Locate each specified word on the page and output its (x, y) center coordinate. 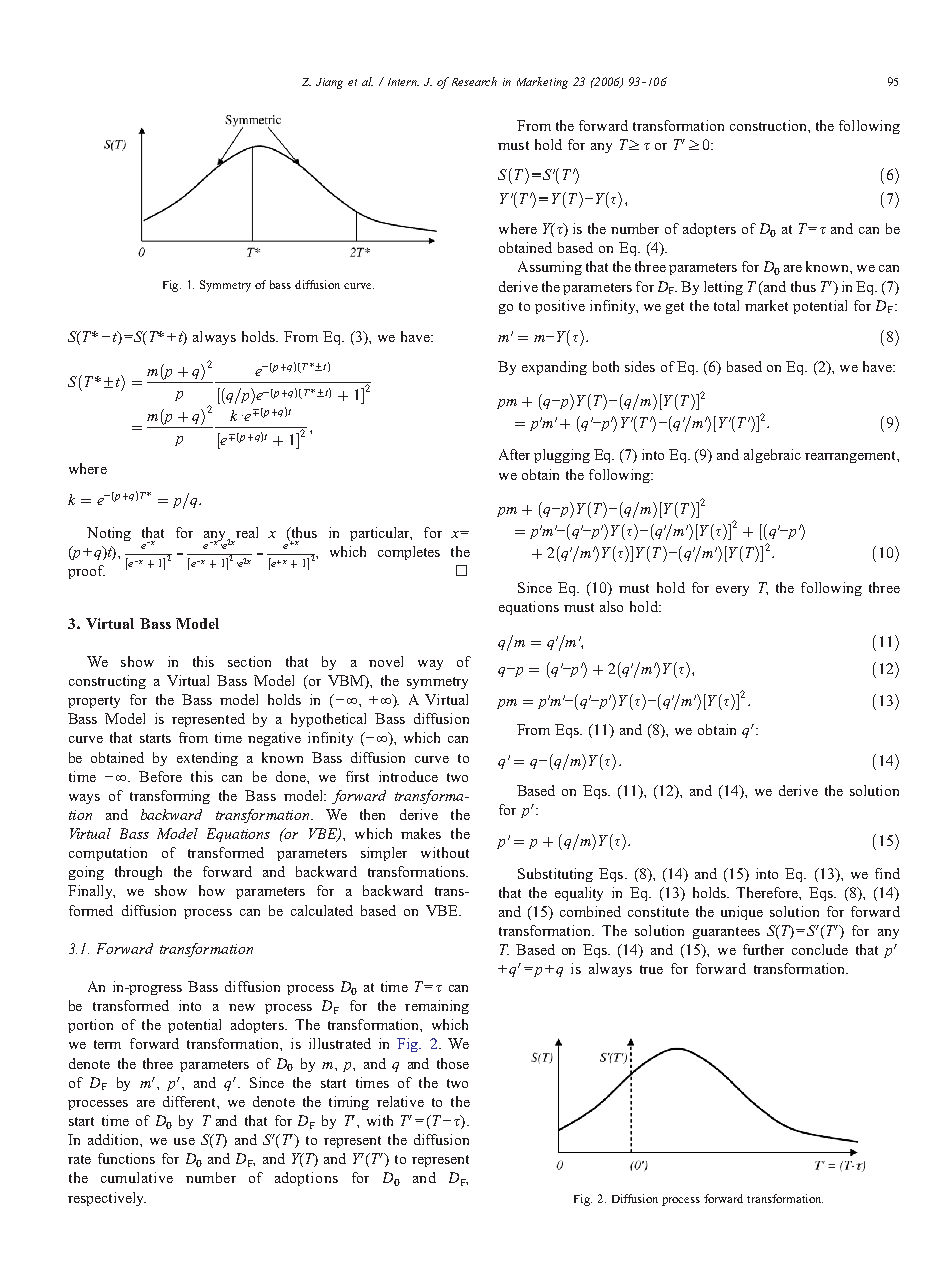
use (184, 1141)
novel (386, 661)
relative (400, 1101)
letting (723, 288)
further (763, 949)
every (732, 591)
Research (474, 81)
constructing (107, 682)
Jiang (329, 83)
